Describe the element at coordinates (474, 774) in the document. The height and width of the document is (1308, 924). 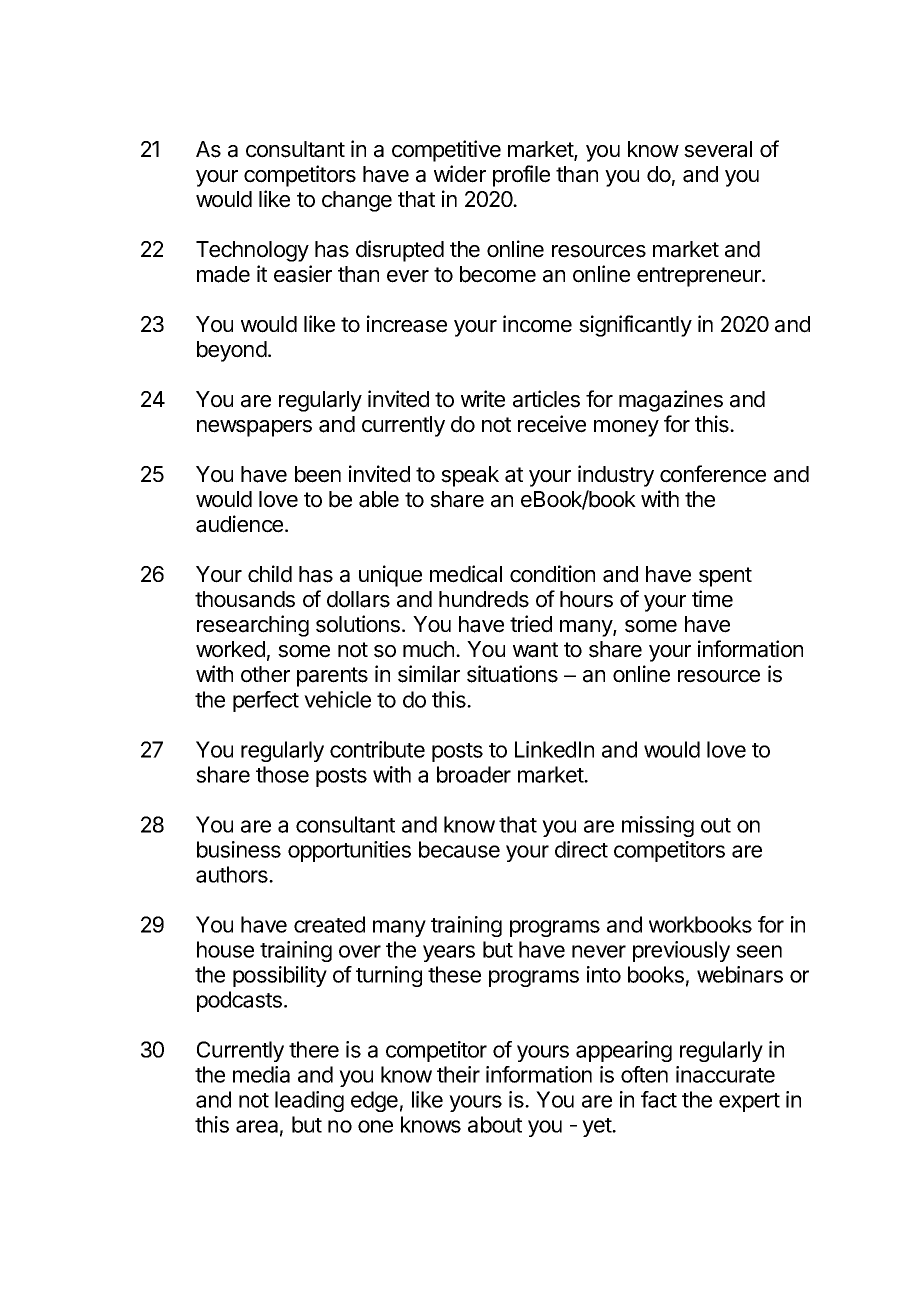
I see `broader` at that location.
